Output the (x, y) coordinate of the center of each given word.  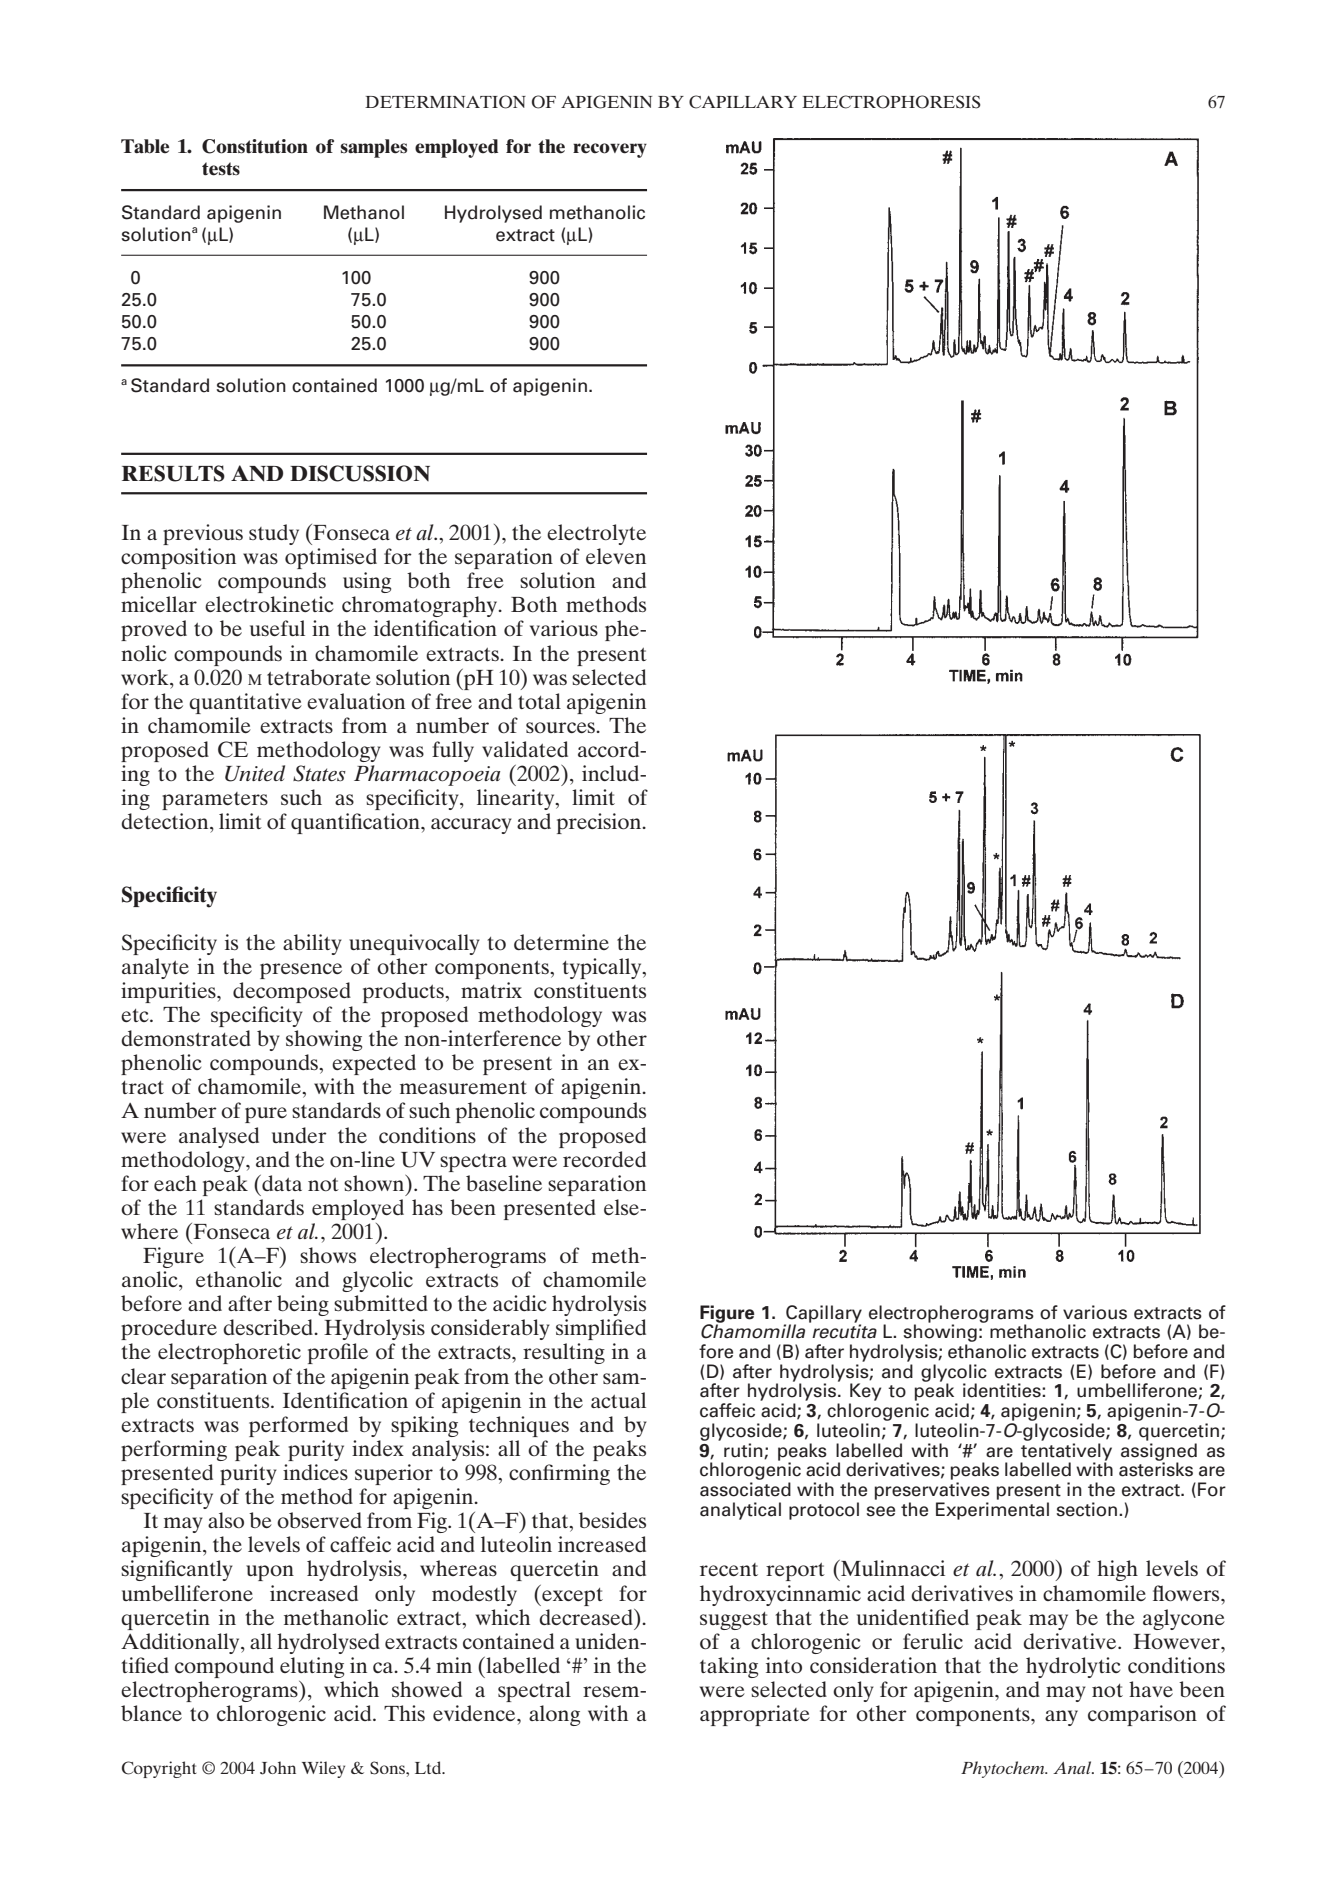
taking (729, 1667)
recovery (610, 150)
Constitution (255, 146)
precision (600, 823)
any (1061, 1718)
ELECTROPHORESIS (891, 102)
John (278, 1768)
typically (603, 968)
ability (312, 944)
